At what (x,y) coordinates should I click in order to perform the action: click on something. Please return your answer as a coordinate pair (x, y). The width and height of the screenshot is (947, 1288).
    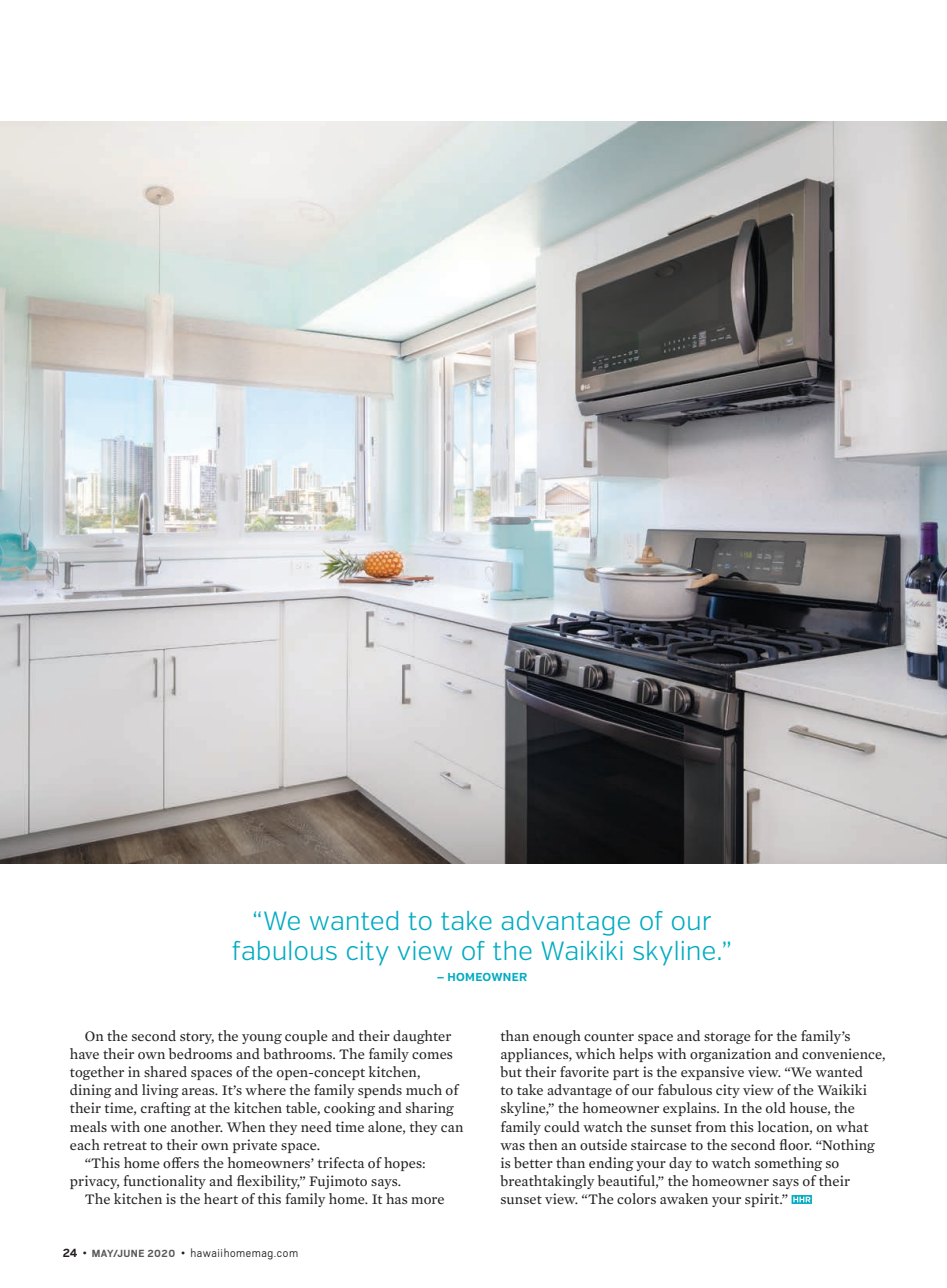
    Looking at the image, I should click on (788, 1164).
